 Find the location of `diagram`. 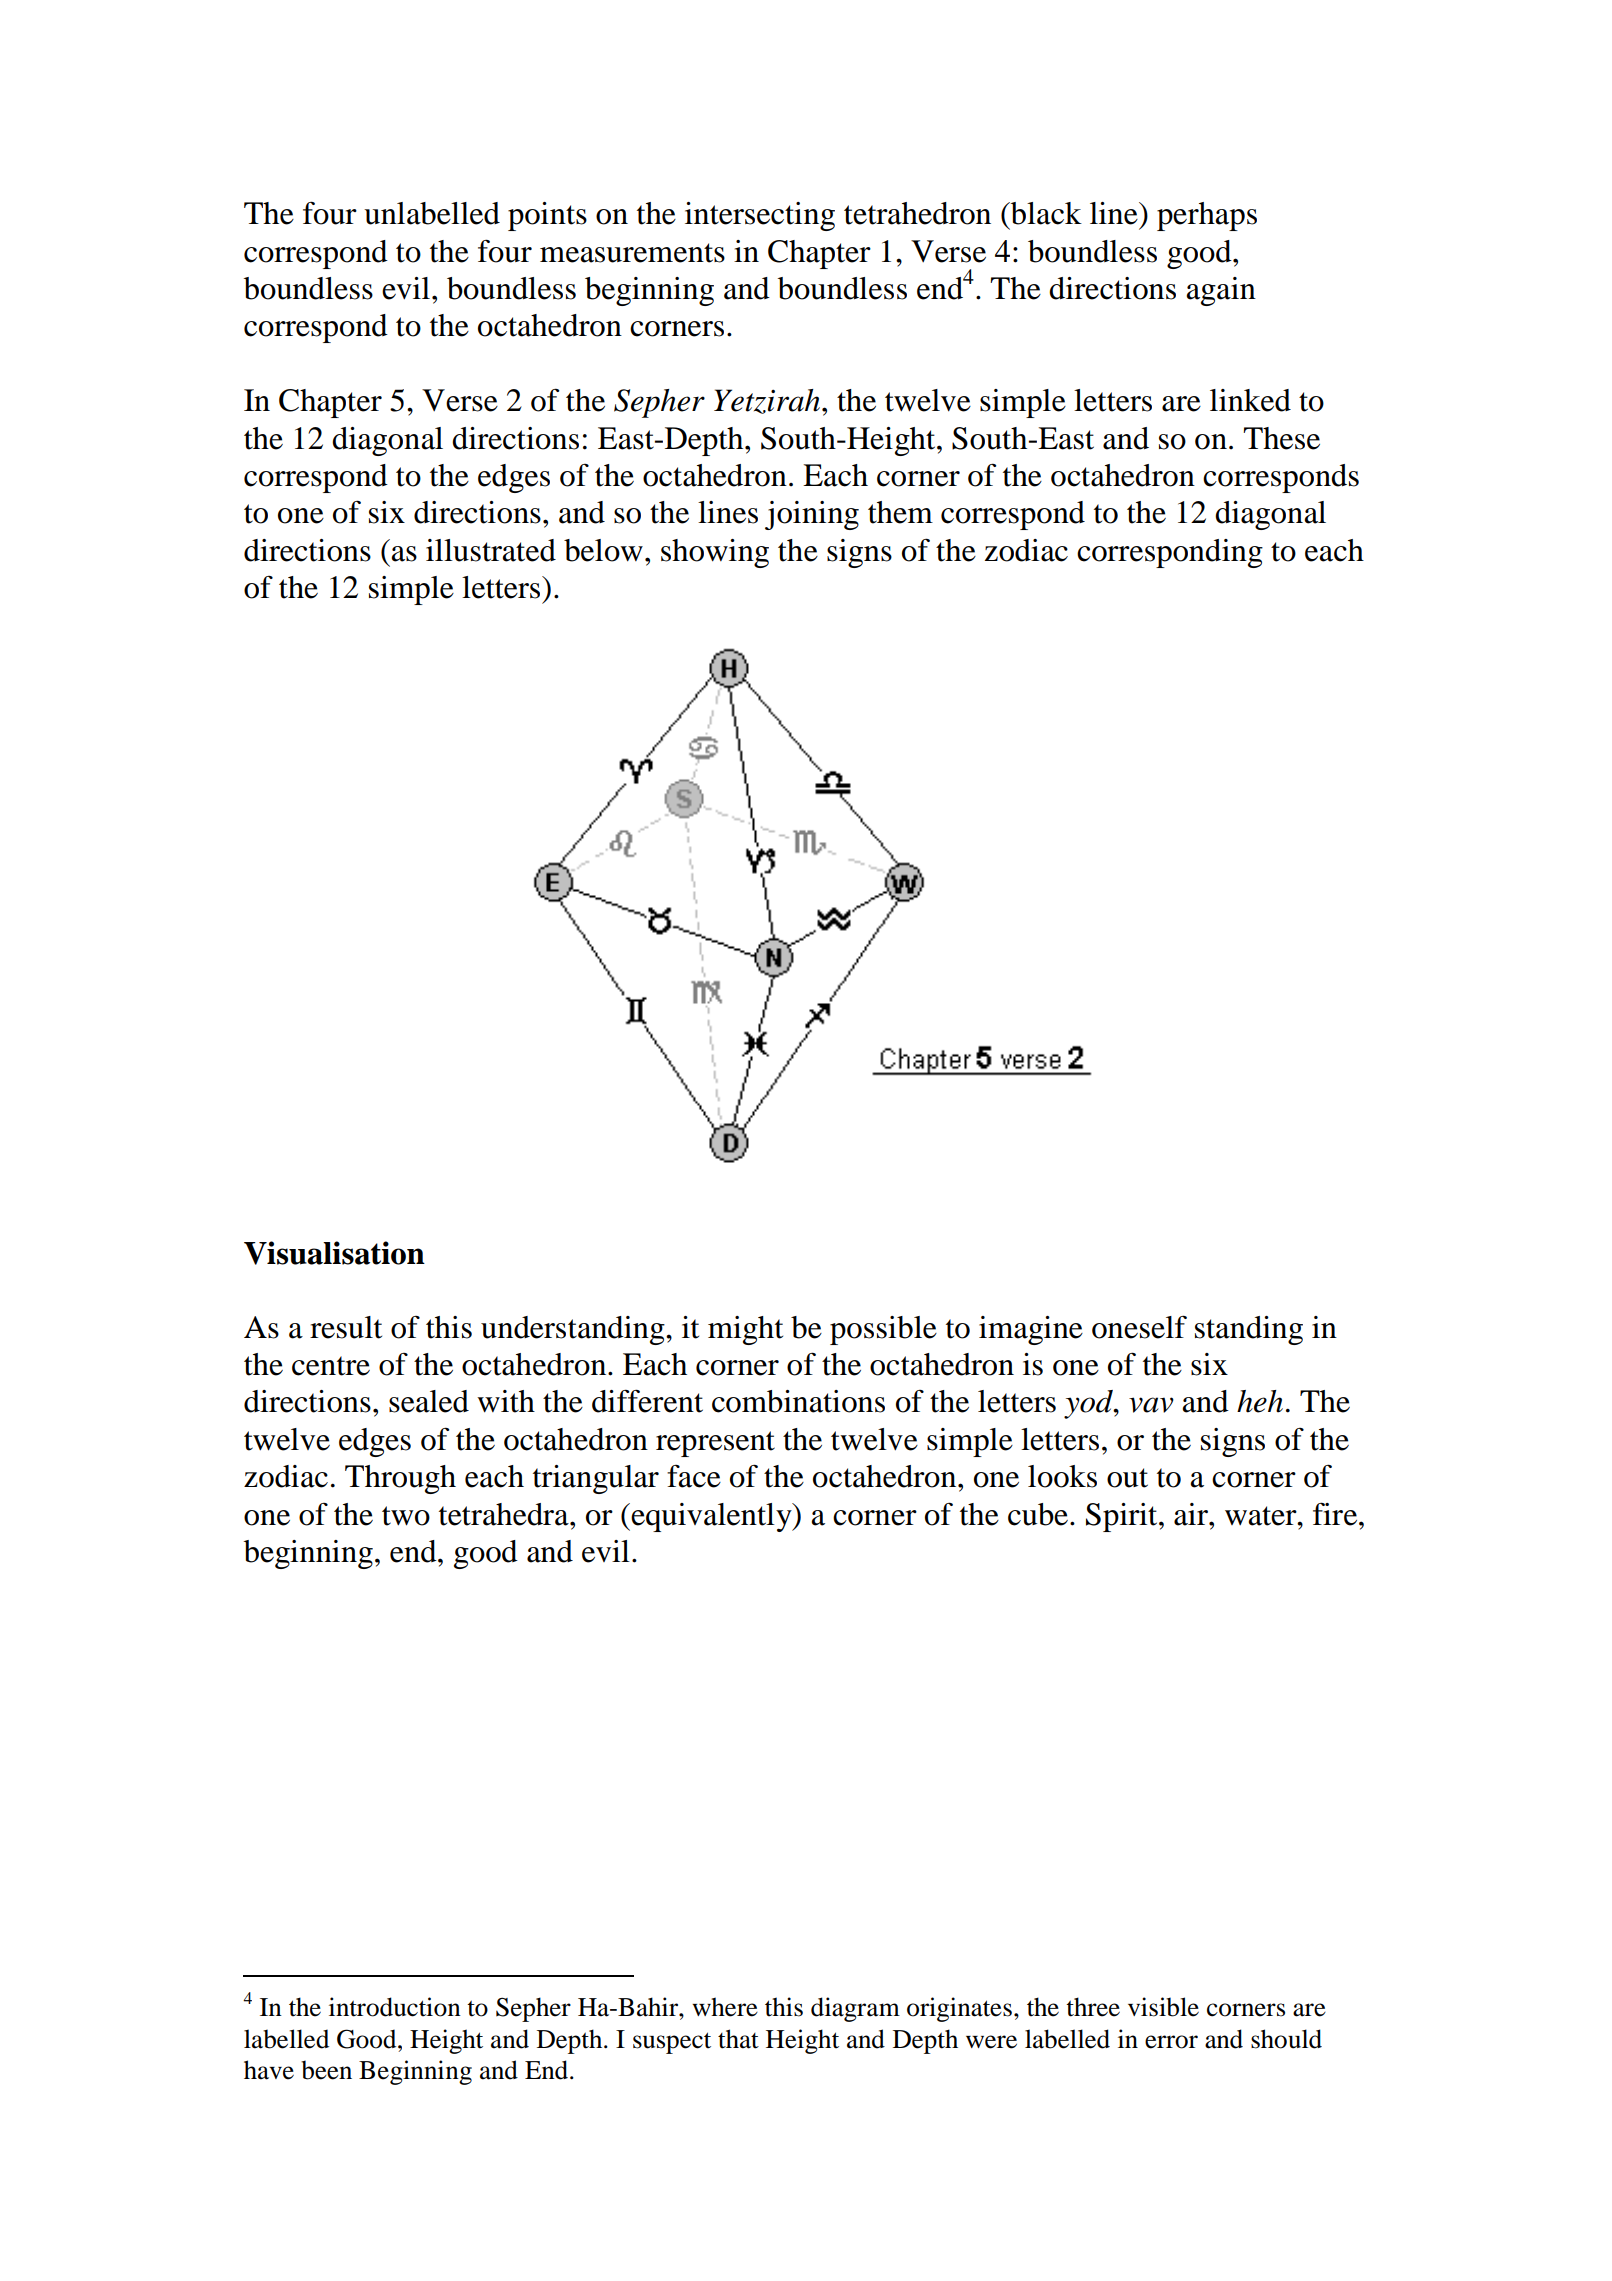

diagram is located at coordinates (855, 2009).
